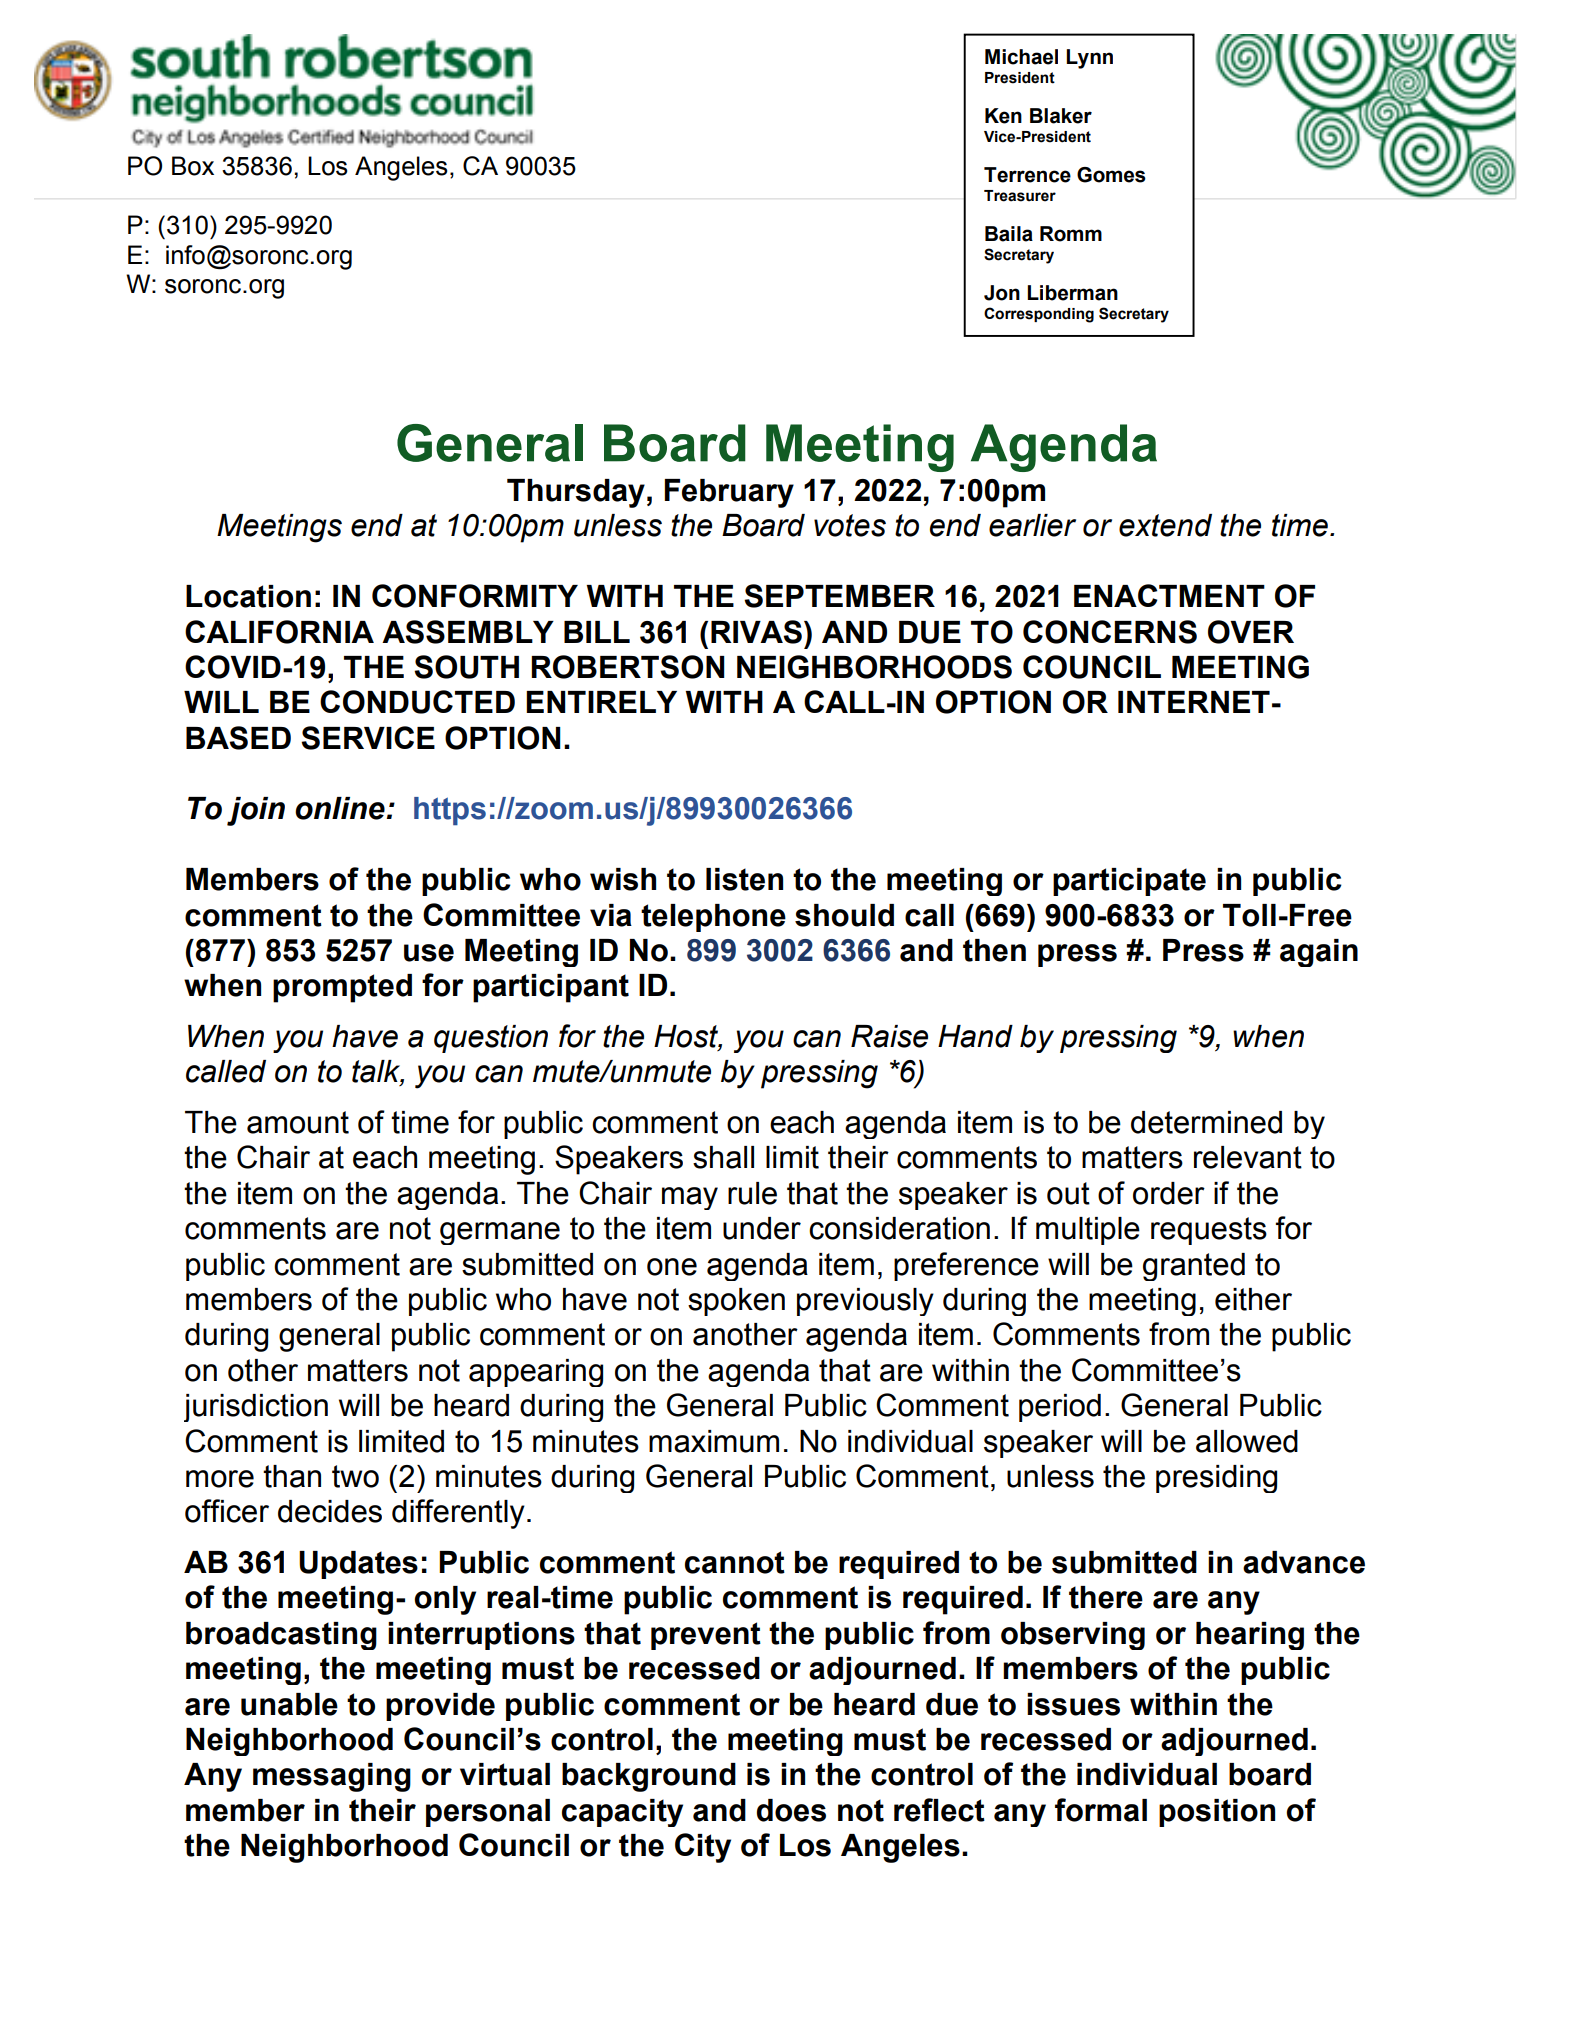 This image has width=1569, height=2031. I want to click on does, so click(791, 1810).
